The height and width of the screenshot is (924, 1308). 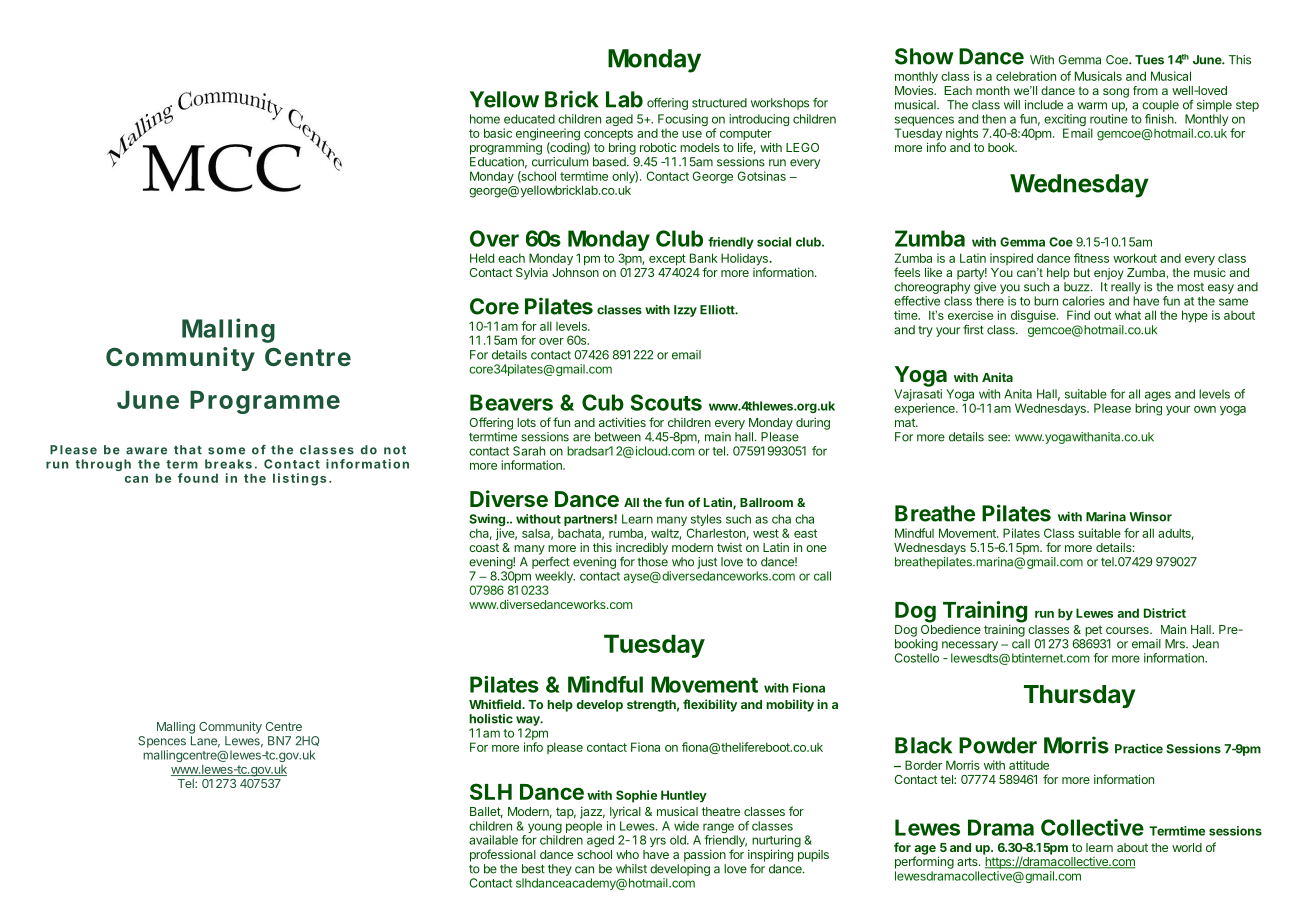 I want to click on flexibility, so click(x=710, y=705).
